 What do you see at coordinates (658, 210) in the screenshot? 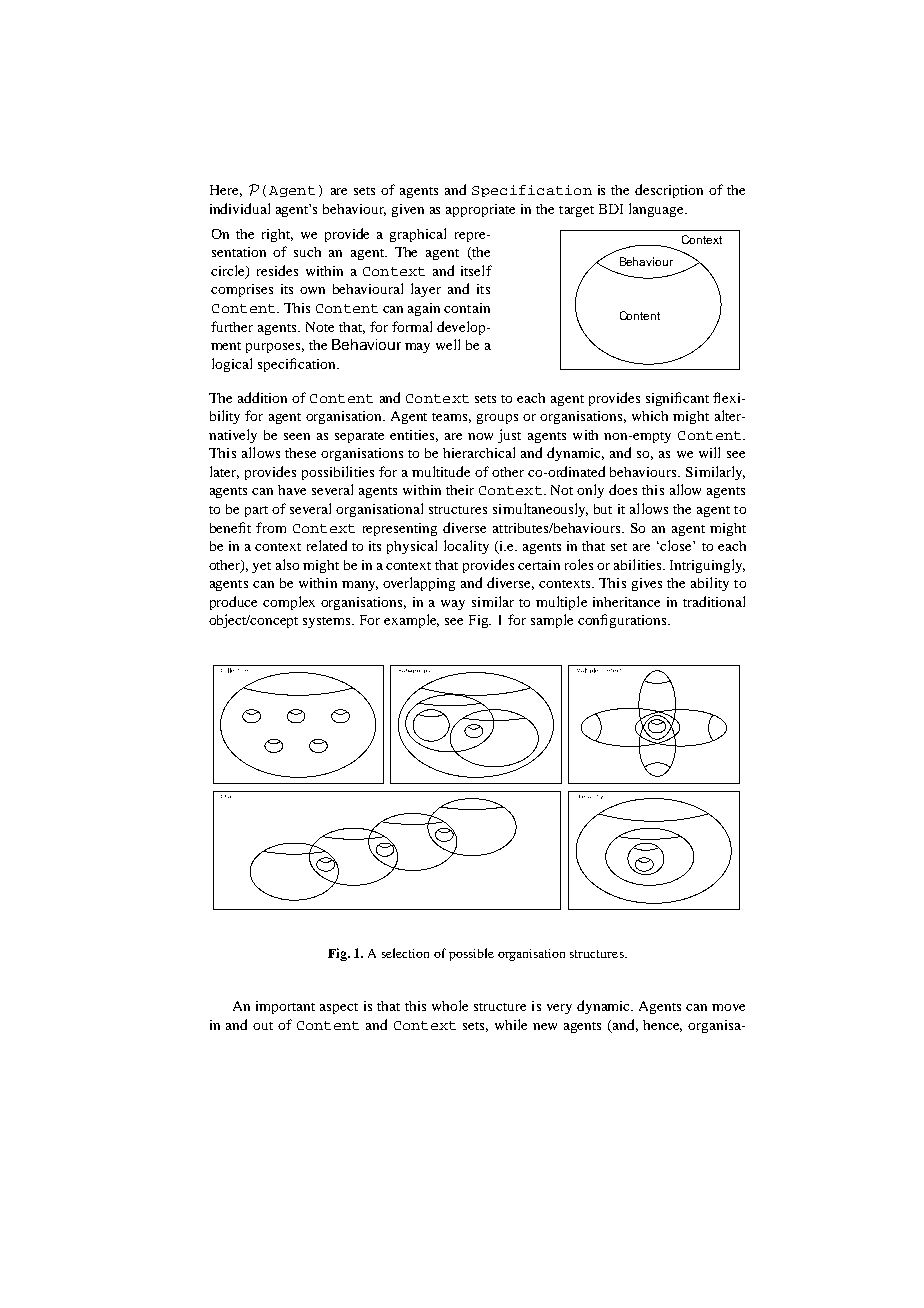
I see `language` at bounding box center [658, 210].
